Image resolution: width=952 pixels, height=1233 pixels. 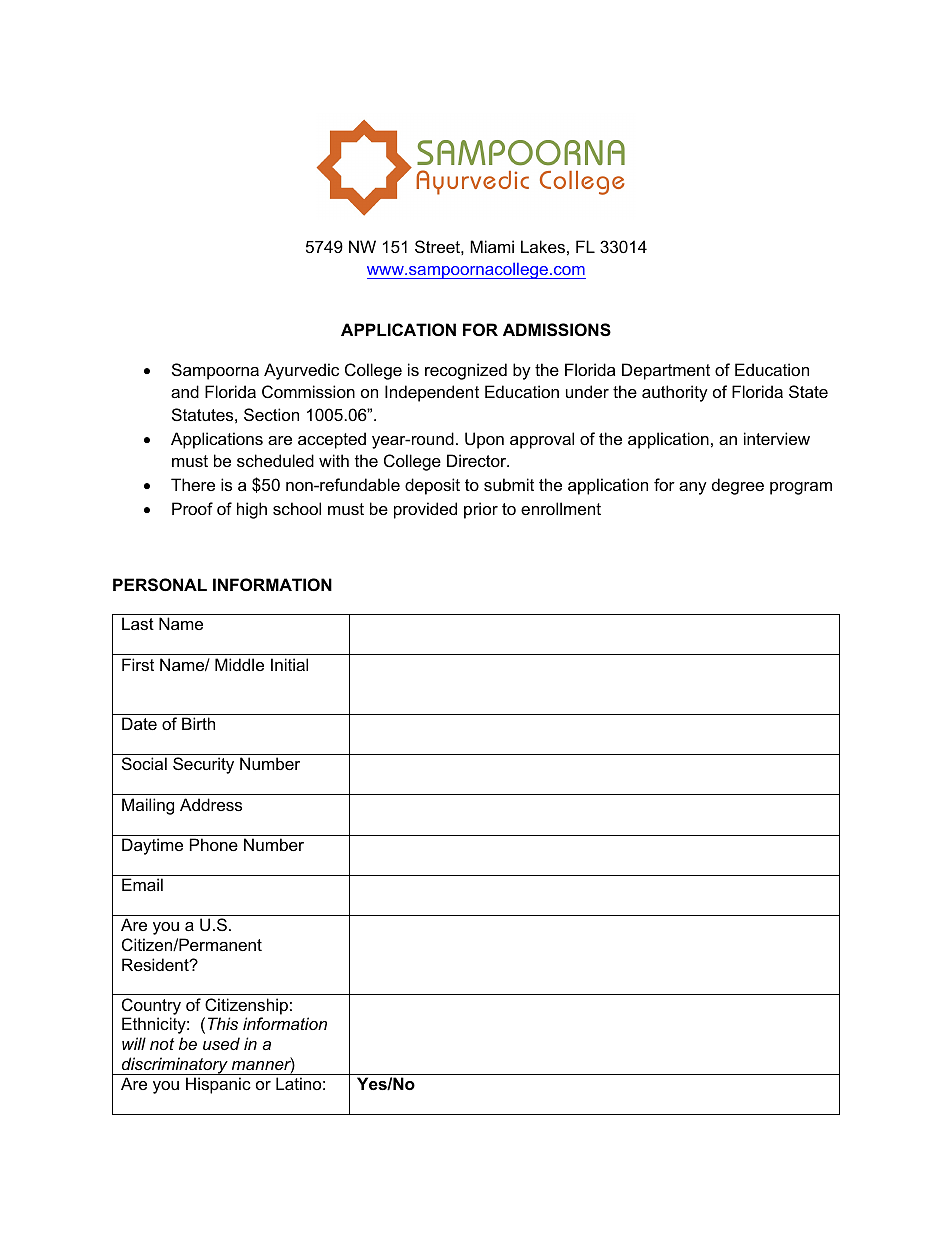 What do you see at coordinates (777, 438) in the document?
I see `interview` at bounding box center [777, 438].
